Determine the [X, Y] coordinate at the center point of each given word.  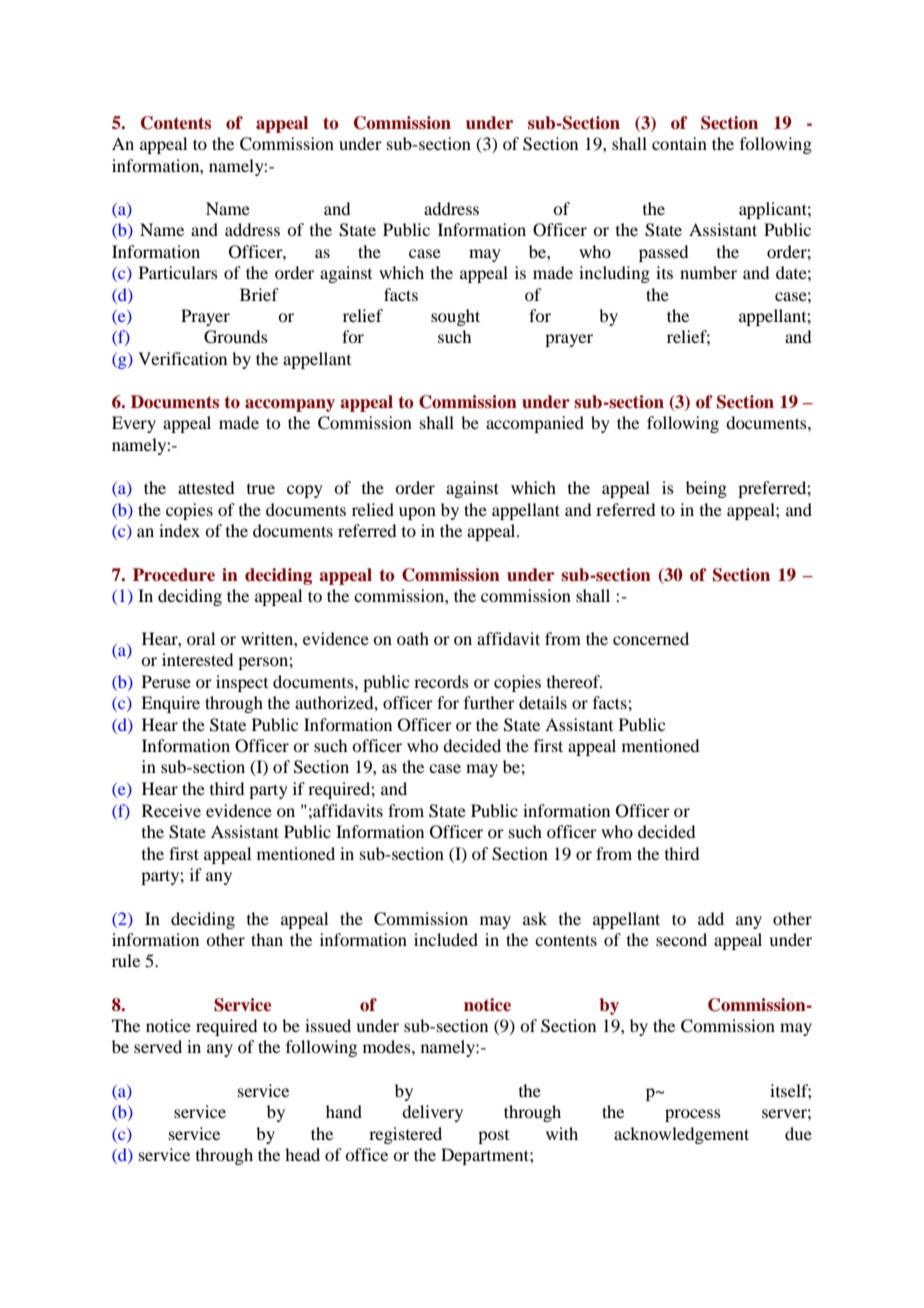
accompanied [535, 424]
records [441, 681]
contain [679, 143]
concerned [651, 638]
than [267, 939]
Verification [182, 358]
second [681, 939]
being [706, 489]
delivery [432, 1113]
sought [455, 317]
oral [201, 638]
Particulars [178, 272]
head [302, 1154]
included [446, 939]
